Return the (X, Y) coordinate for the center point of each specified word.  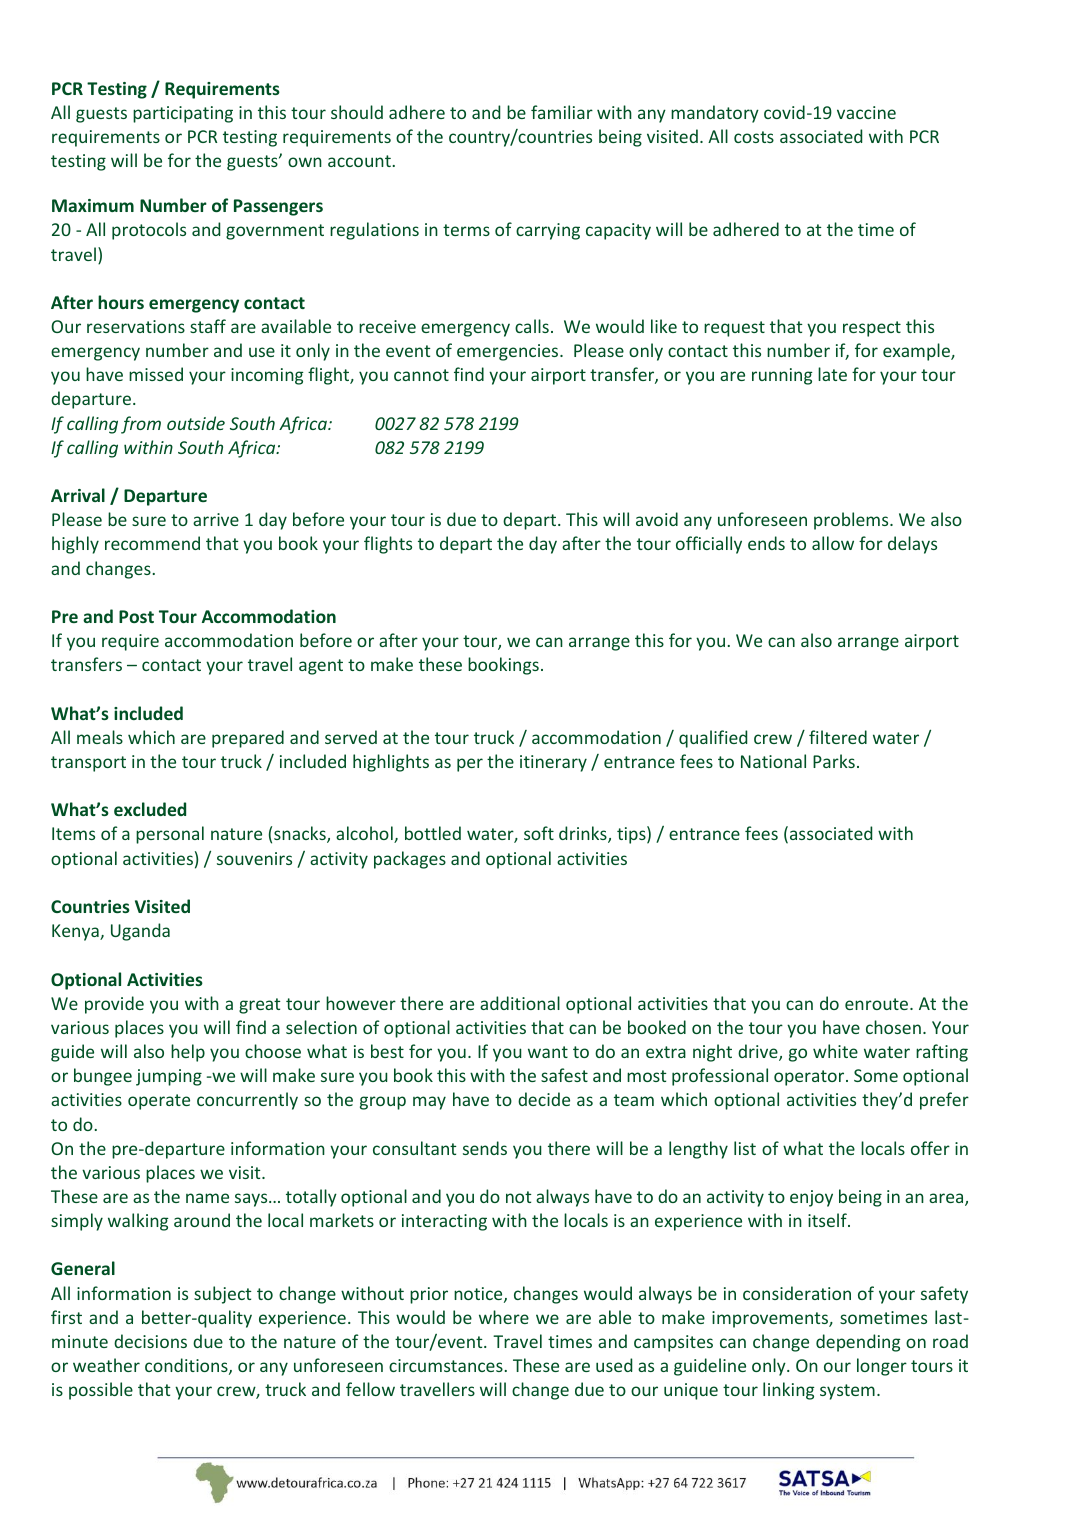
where (504, 1317)
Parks (834, 761)
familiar (562, 112)
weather (106, 1365)
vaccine (866, 112)
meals (100, 737)
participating (183, 114)
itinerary (553, 763)
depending (858, 1343)
